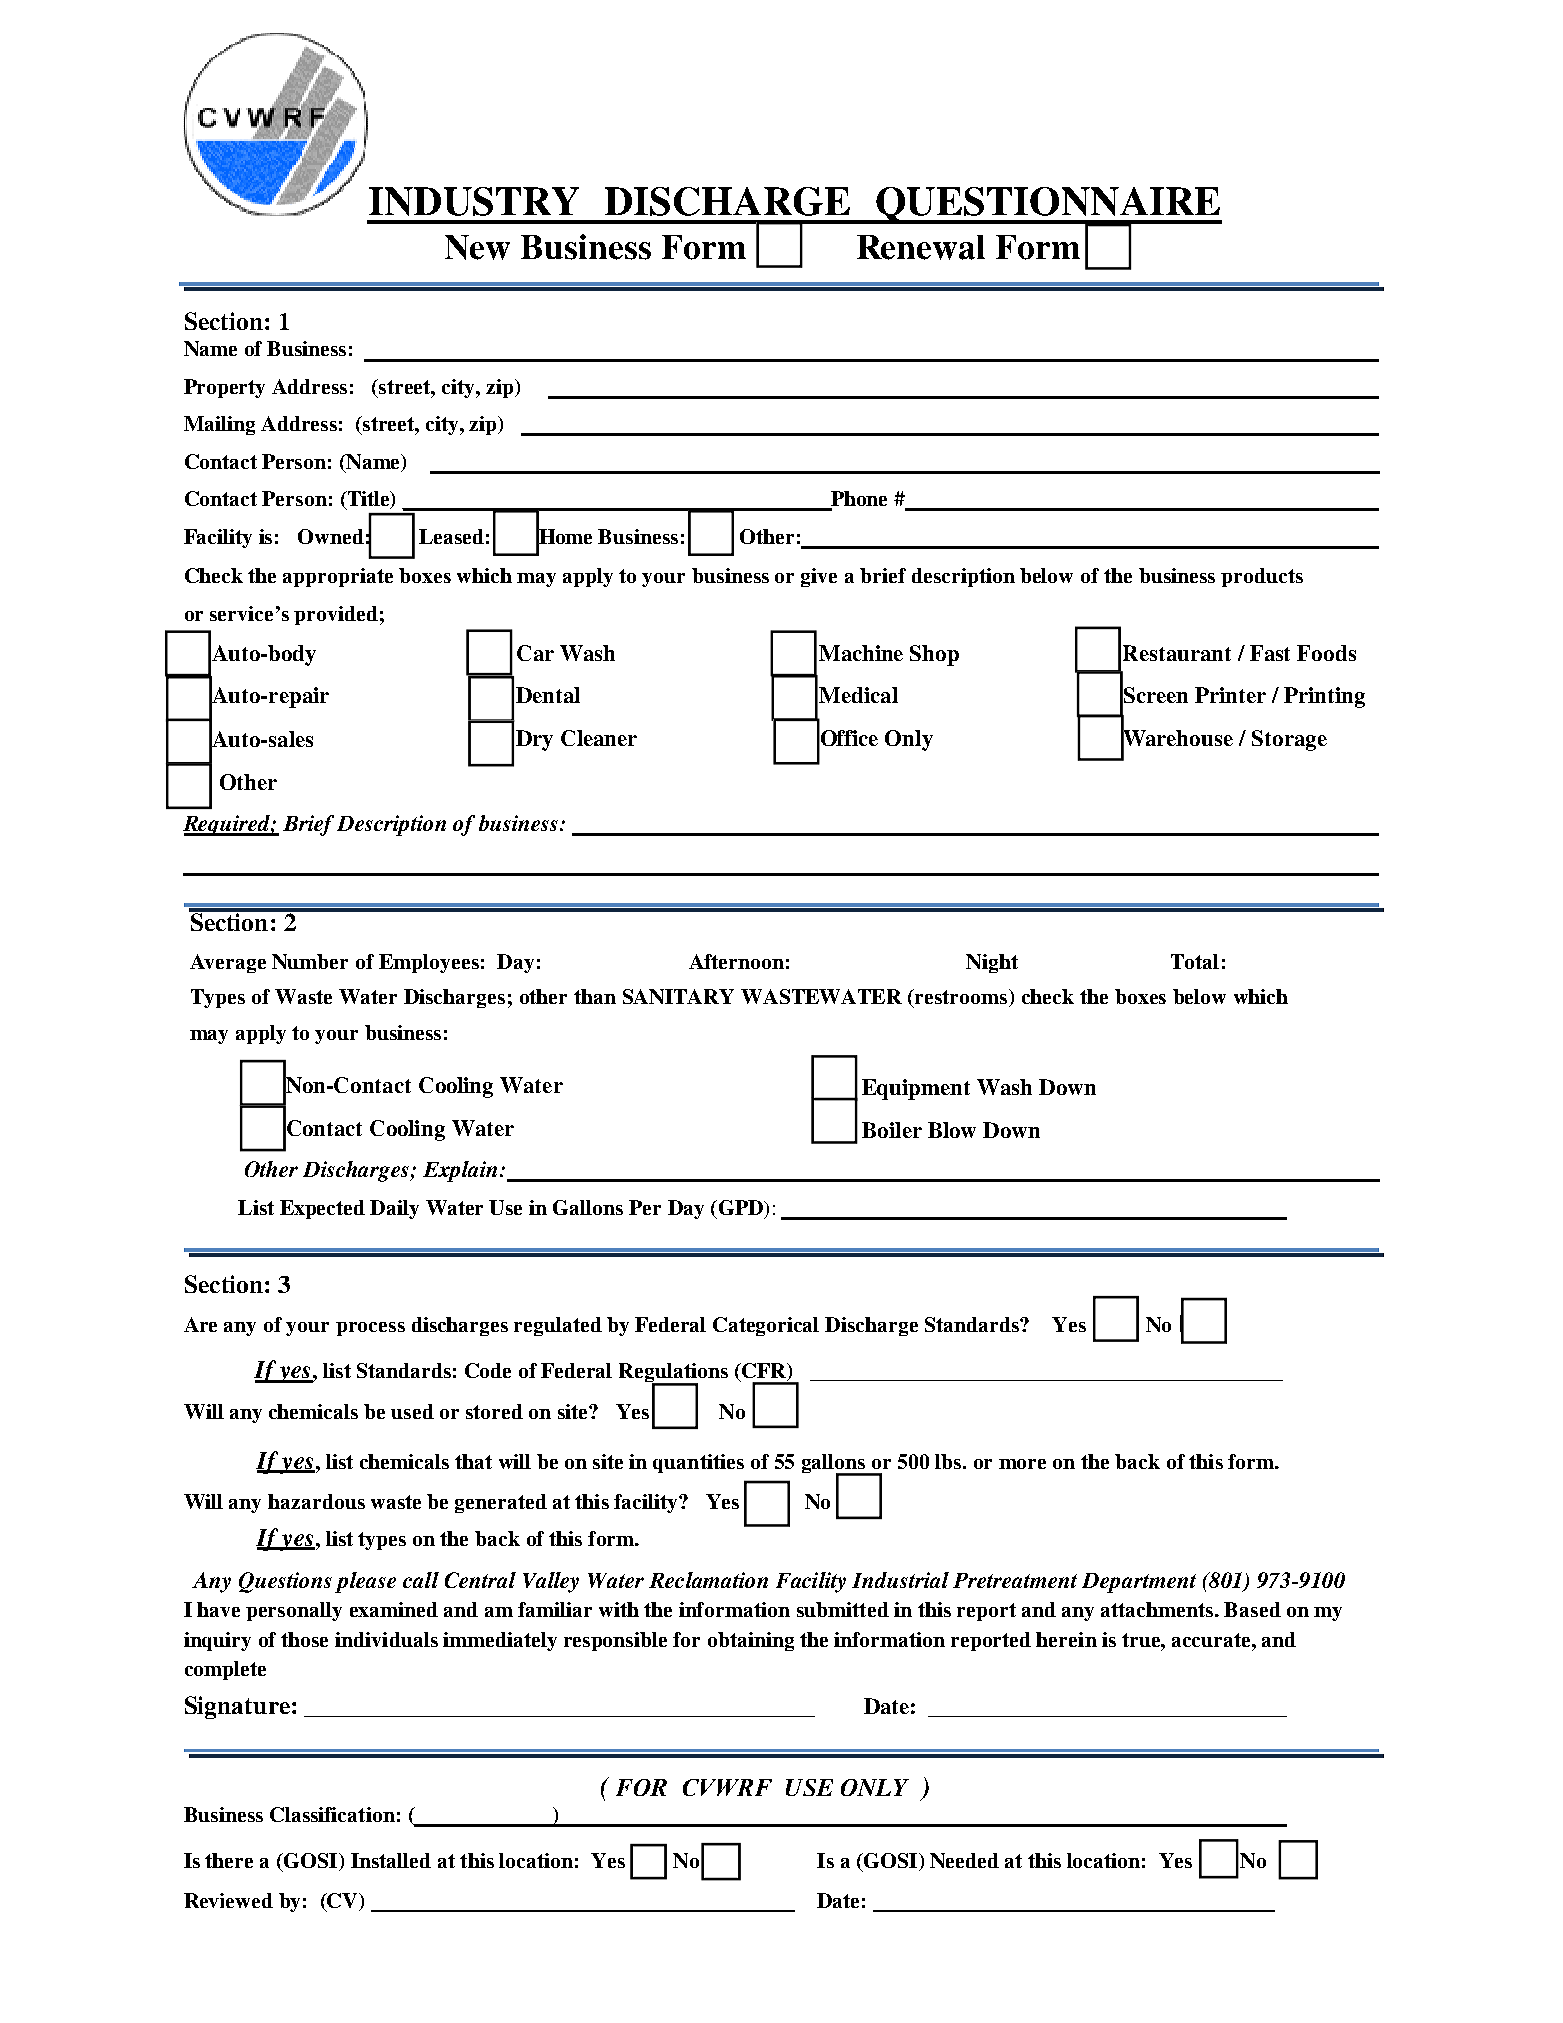  I want to click on Needed, so click(964, 1860).
